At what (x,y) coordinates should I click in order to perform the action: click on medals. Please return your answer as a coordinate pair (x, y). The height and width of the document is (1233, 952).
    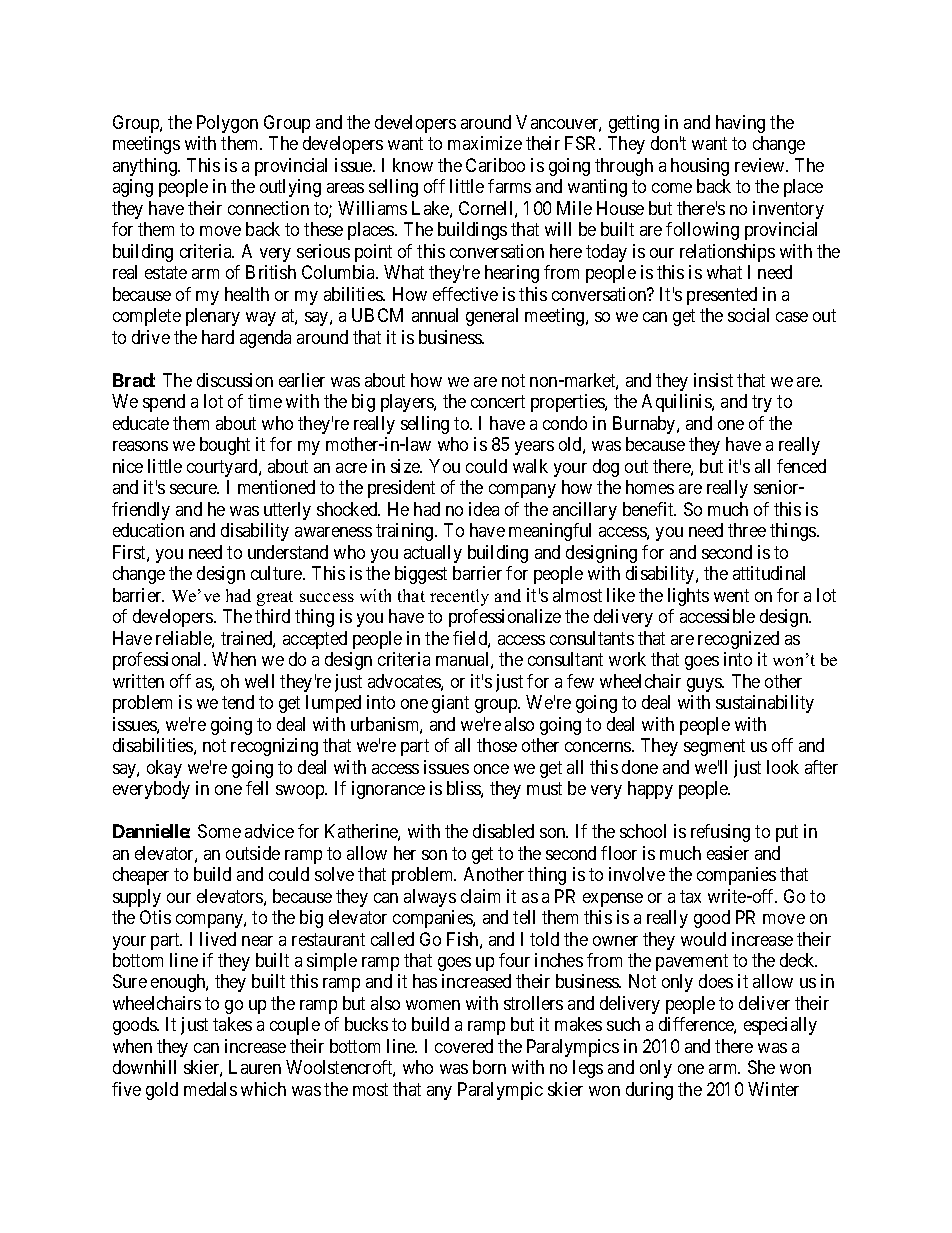
    Looking at the image, I should click on (210, 1089).
